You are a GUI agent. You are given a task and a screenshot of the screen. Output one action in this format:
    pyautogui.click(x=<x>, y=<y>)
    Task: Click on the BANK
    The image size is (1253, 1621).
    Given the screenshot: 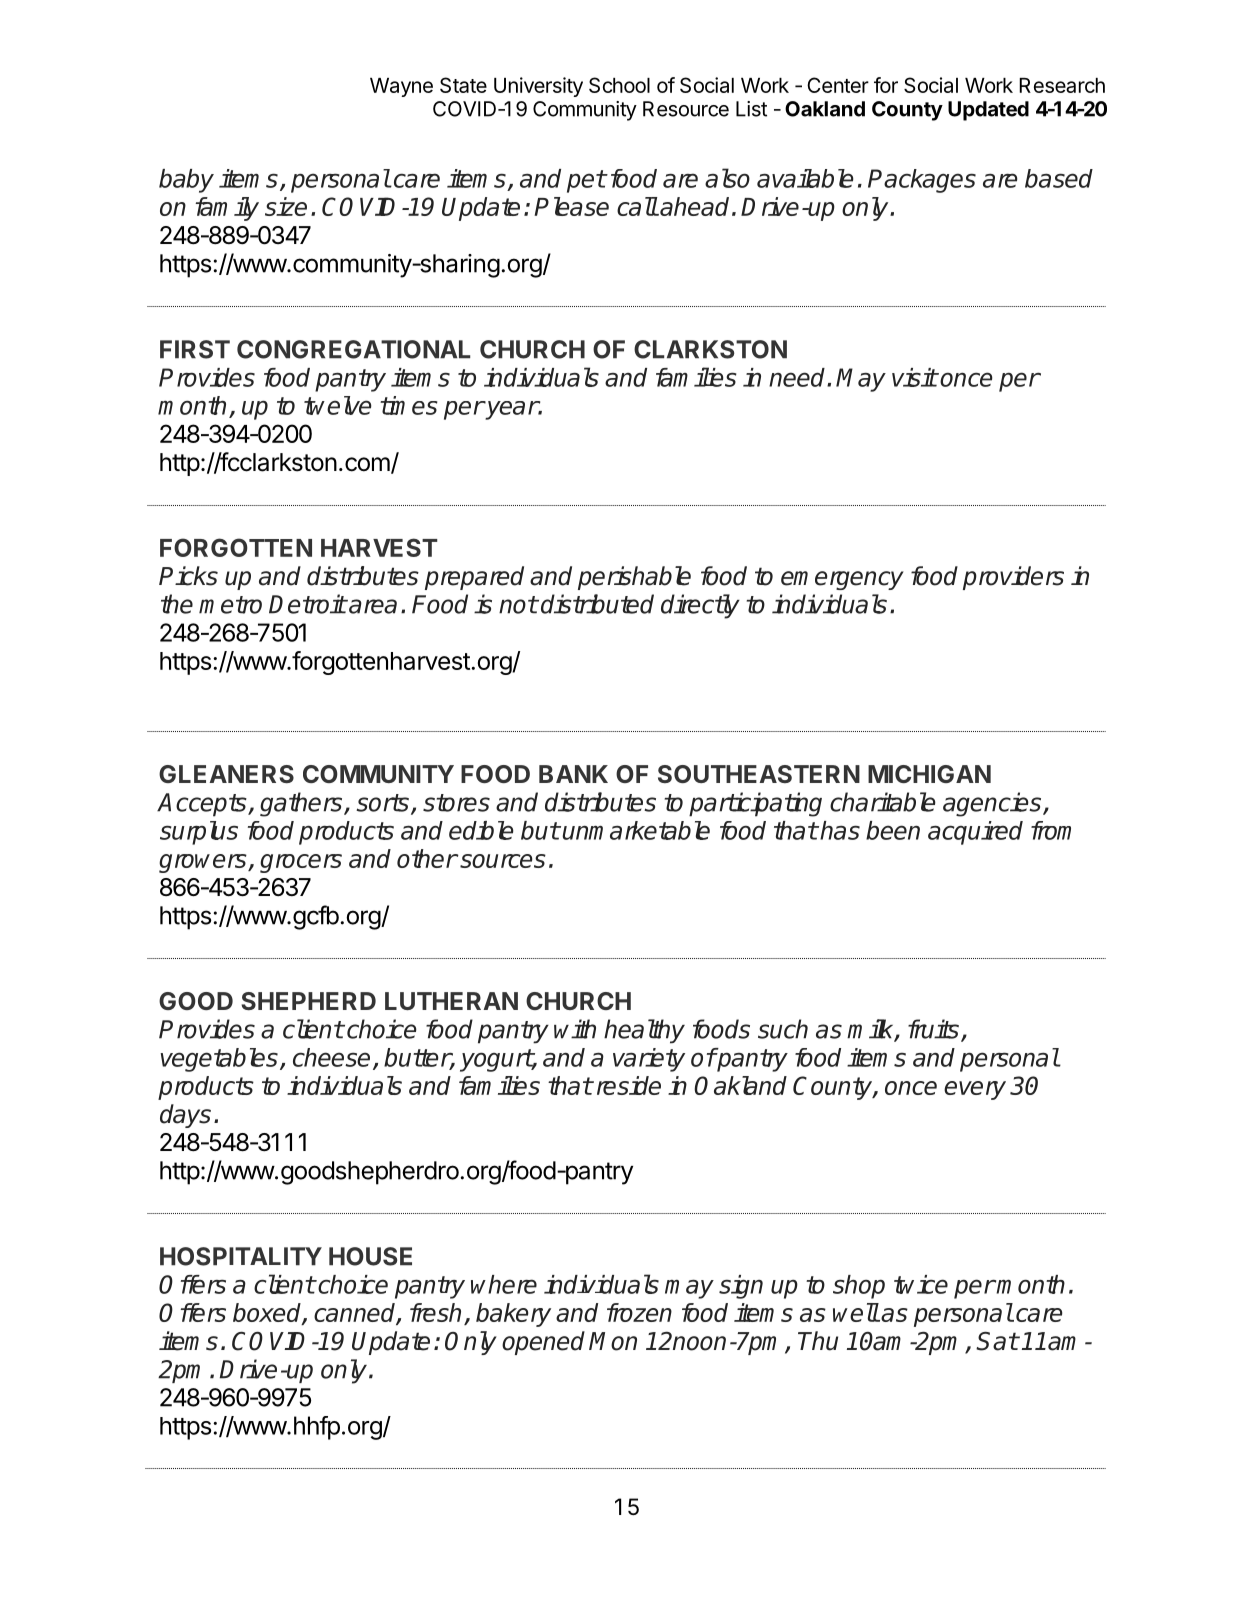 What is the action you would take?
    pyautogui.click(x=573, y=774)
